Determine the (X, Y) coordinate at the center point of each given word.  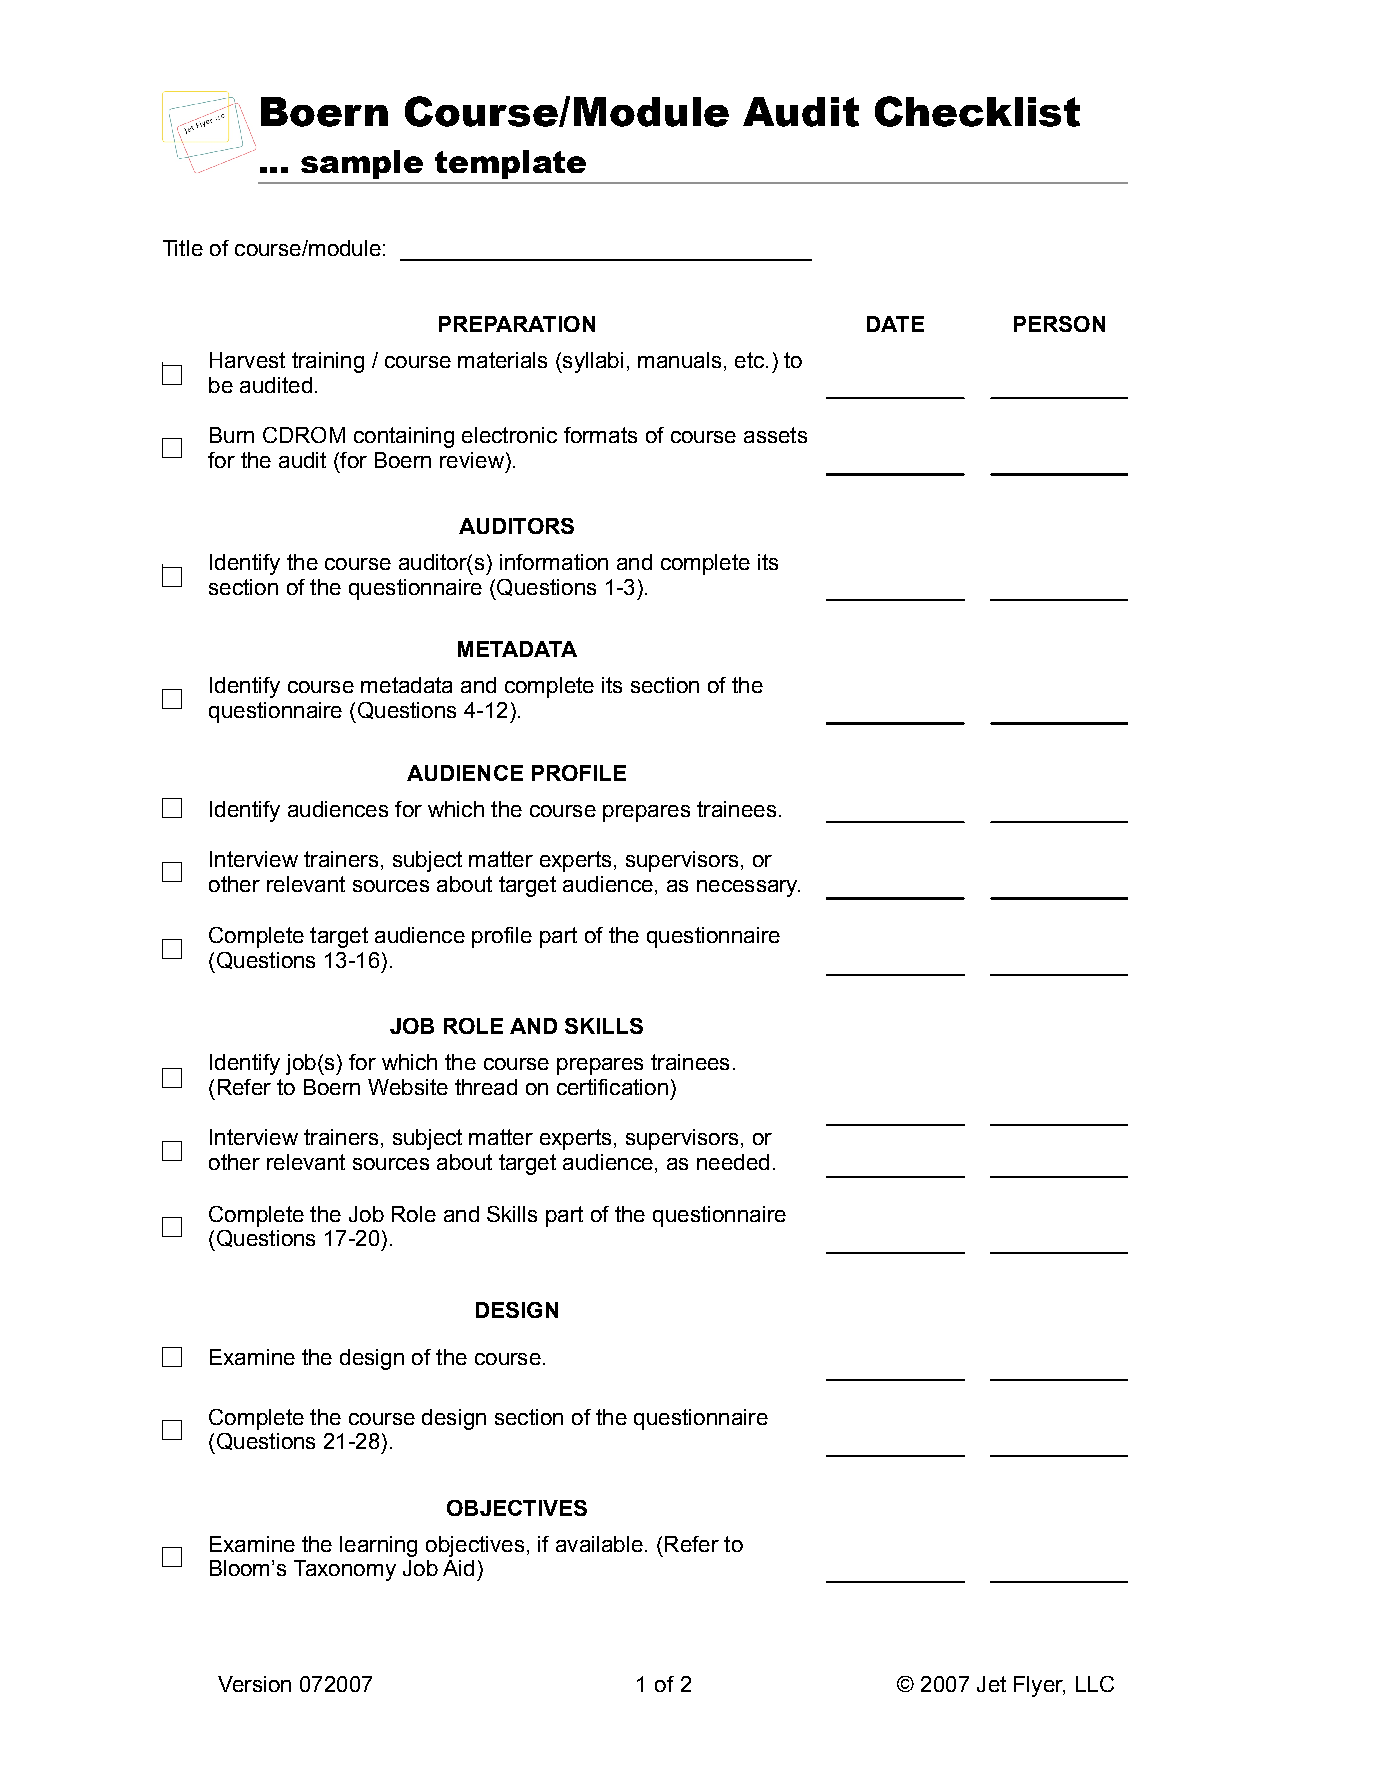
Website (408, 1087)
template (510, 164)
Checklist (977, 111)
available (599, 1544)
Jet (991, 1684)
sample (362, 164)
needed (733, 1162)
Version (254, 1684)
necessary (748, 888)
